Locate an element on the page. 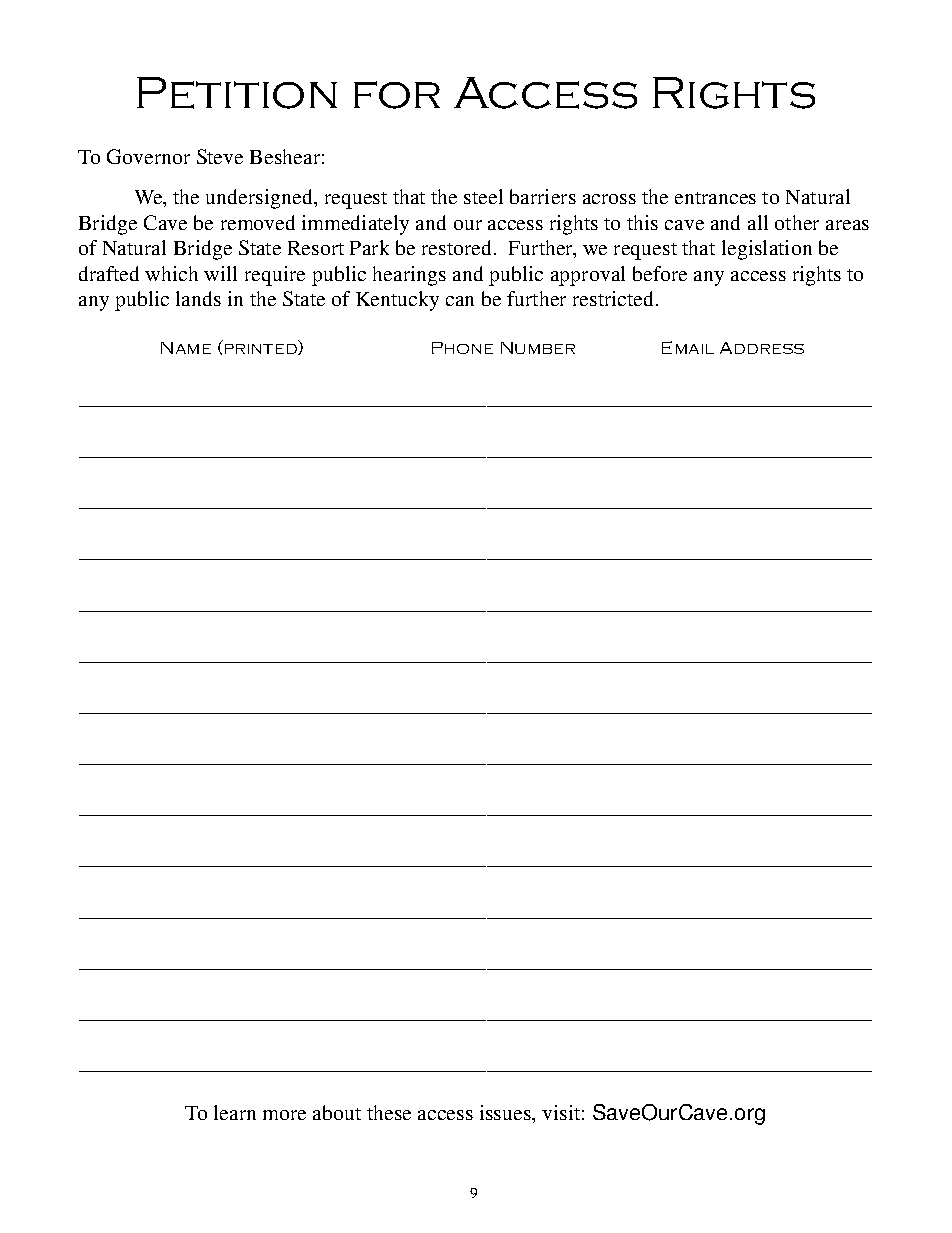 This image has width=952, height=1233. entrances is located at coordinates (715, 198).
